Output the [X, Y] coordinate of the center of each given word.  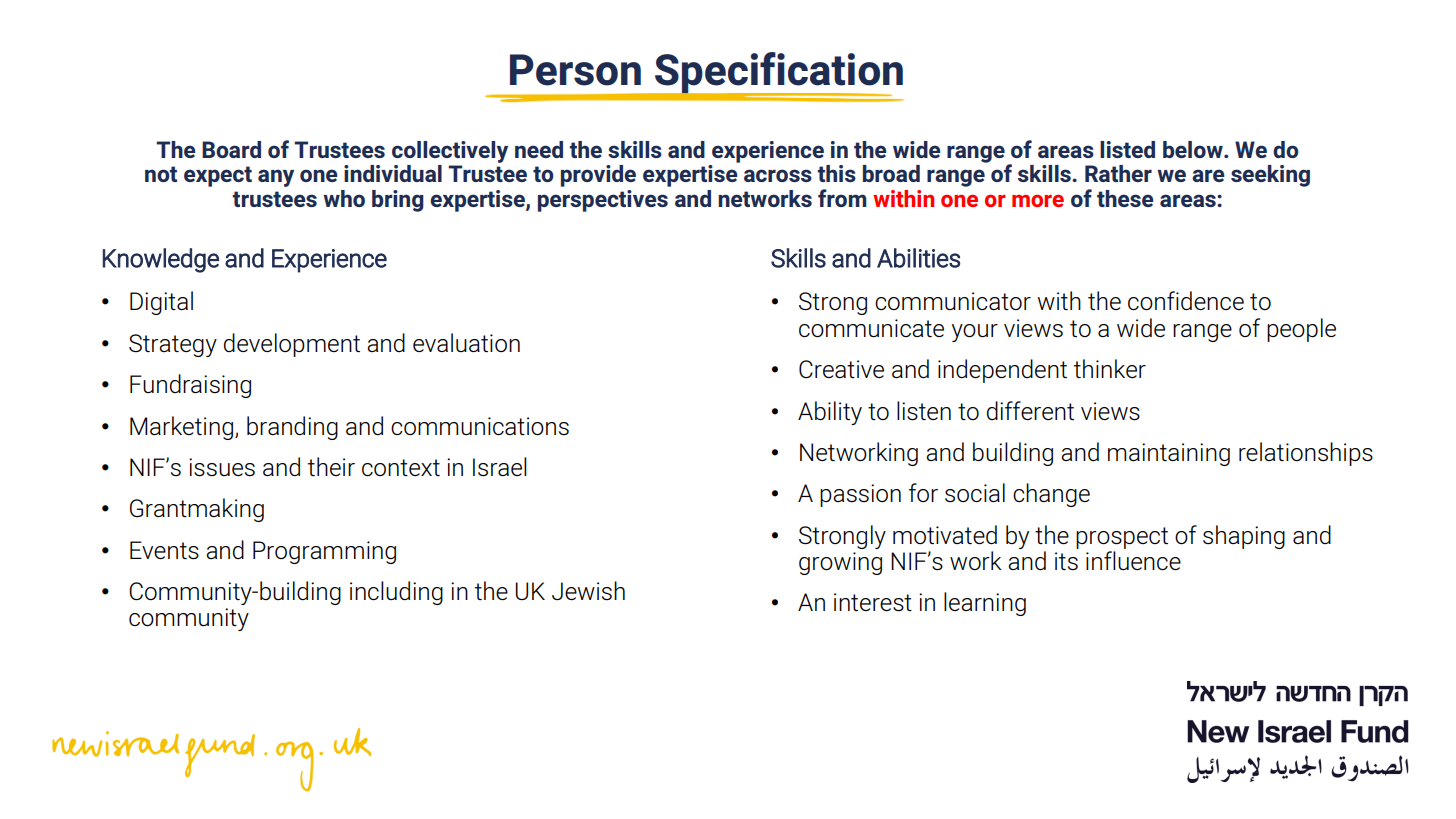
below [1194, 149]
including [396, 593]
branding [292, 428]
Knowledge [160, 260]
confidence [1186, 301]
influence [1133, 560]
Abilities [918, 258]
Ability [830, 413]
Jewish [588, 591]
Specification [778, 74]
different [1030, 411]
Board [231, 149]
